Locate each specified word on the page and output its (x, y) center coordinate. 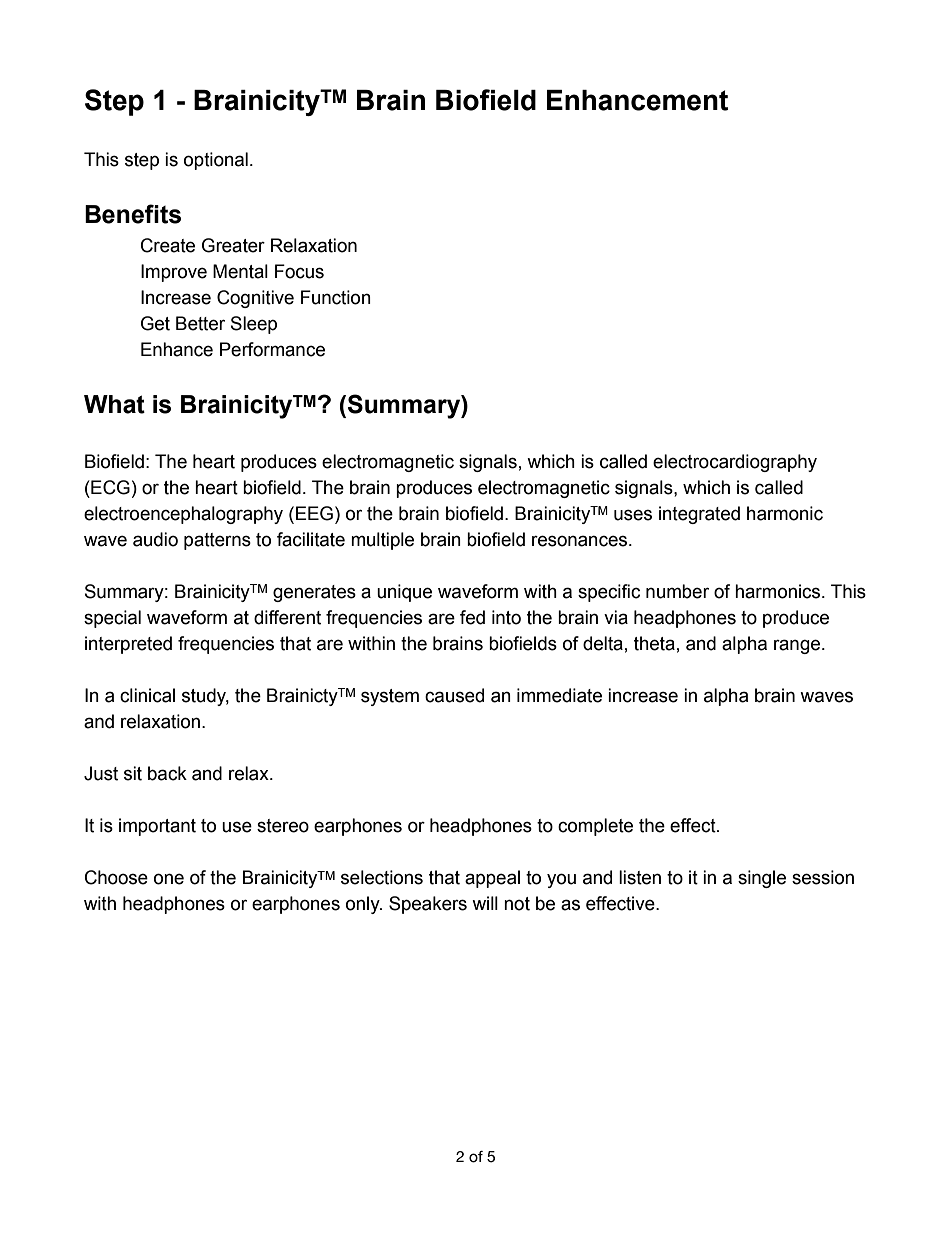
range (798, 646)
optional (216, 161)
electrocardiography (735, 463)
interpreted (128, 645)
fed (472, 617)
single (762, 879)
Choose (116, 877)
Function (336, 297)
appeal (492, 879)
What (114, 404)
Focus (299, 271)
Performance (272, 349)
